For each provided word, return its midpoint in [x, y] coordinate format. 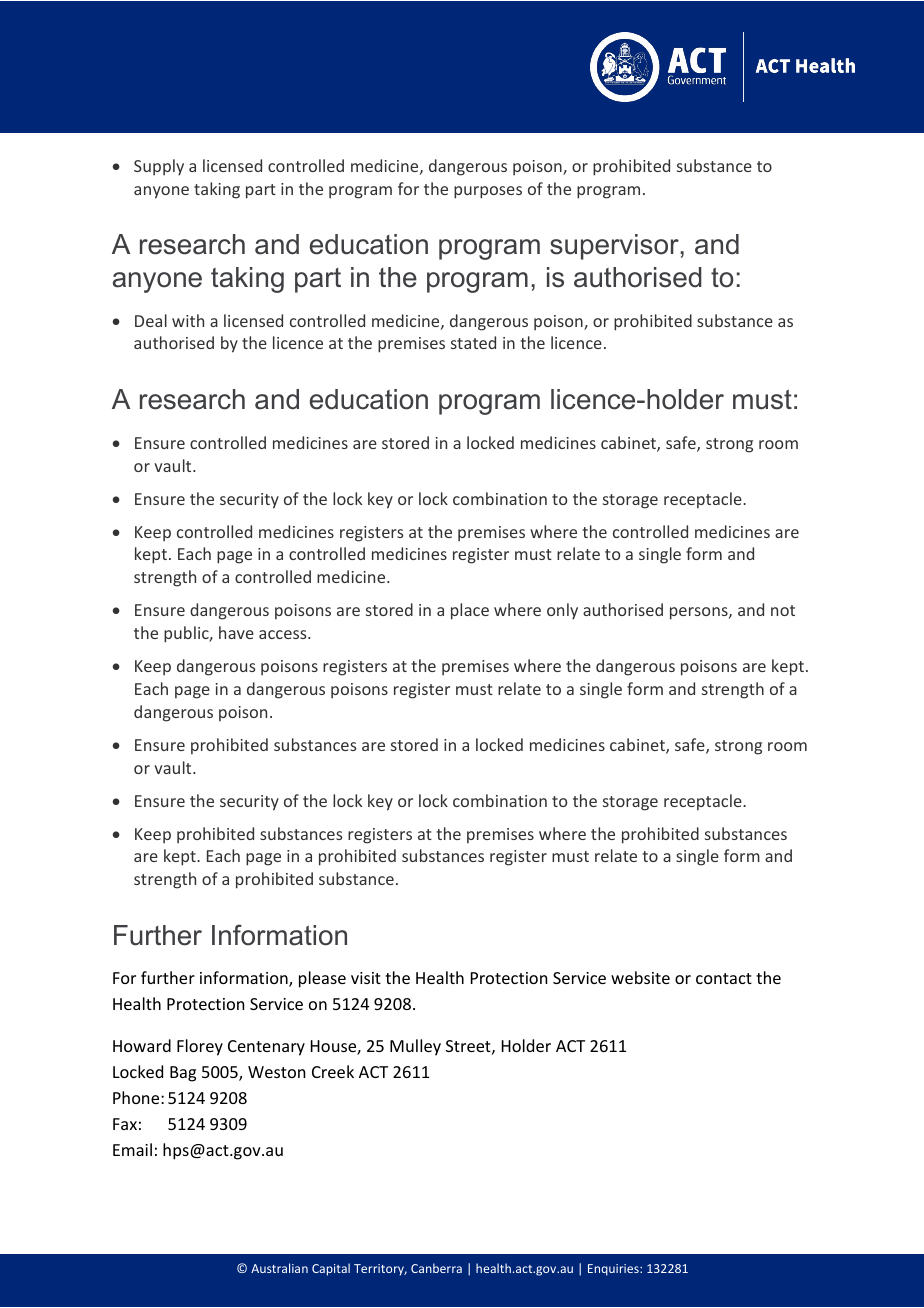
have [236, 632]
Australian [279, 1268]
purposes [488, 192]
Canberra [436, 1268]
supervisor [615, 247]
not [783, 610]
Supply [159, 167]
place [470, 611]
